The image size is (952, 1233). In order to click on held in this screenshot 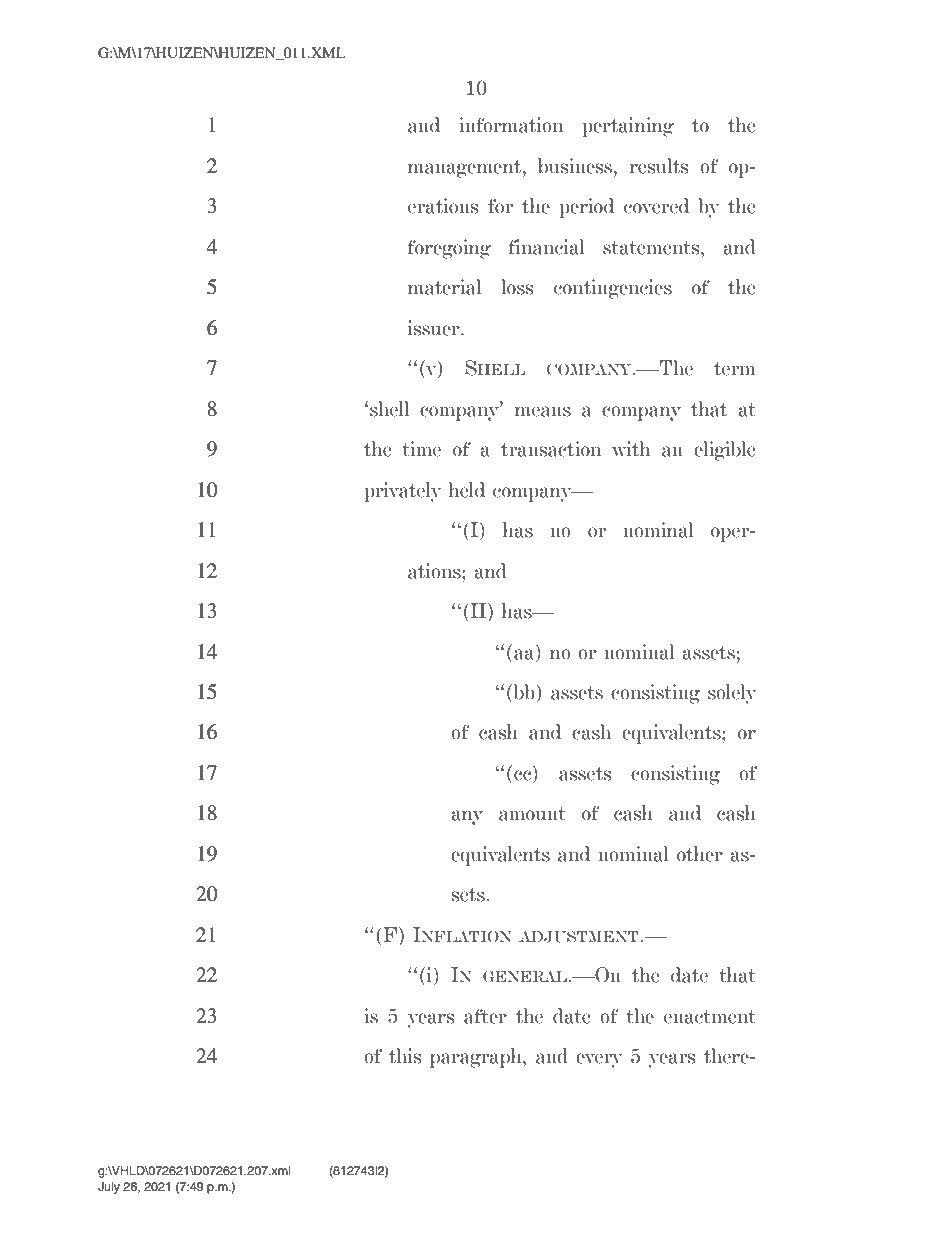, I will do `click(467, 490)`.
